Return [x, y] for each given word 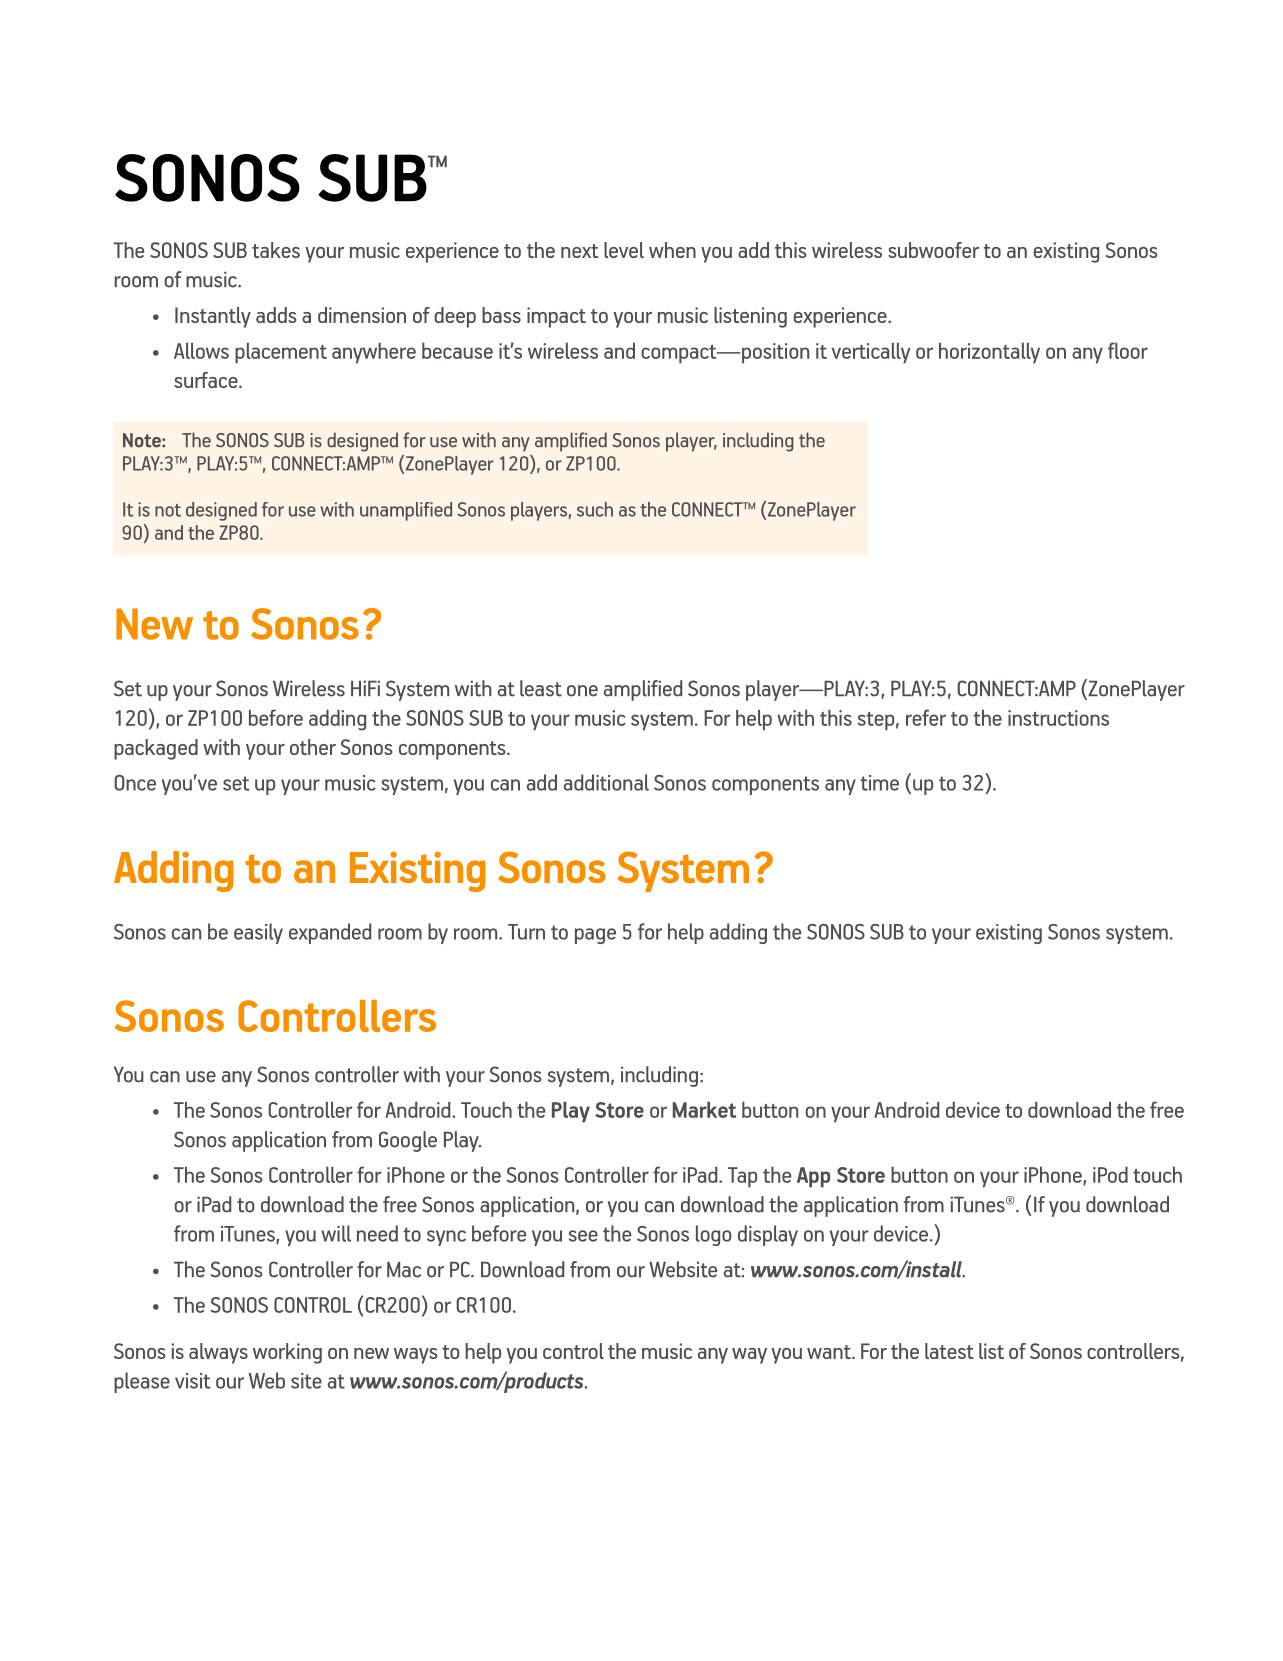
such [595, 509]
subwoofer [933, 250]
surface [207, 380]
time [879, 783]
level [624, 250]
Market [704, 1109]
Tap [742, 1177]
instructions [1058, 718]
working [287, 1353]
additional [606, 782]
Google [408, 1141]
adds [276, 315]
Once [135, 783]
